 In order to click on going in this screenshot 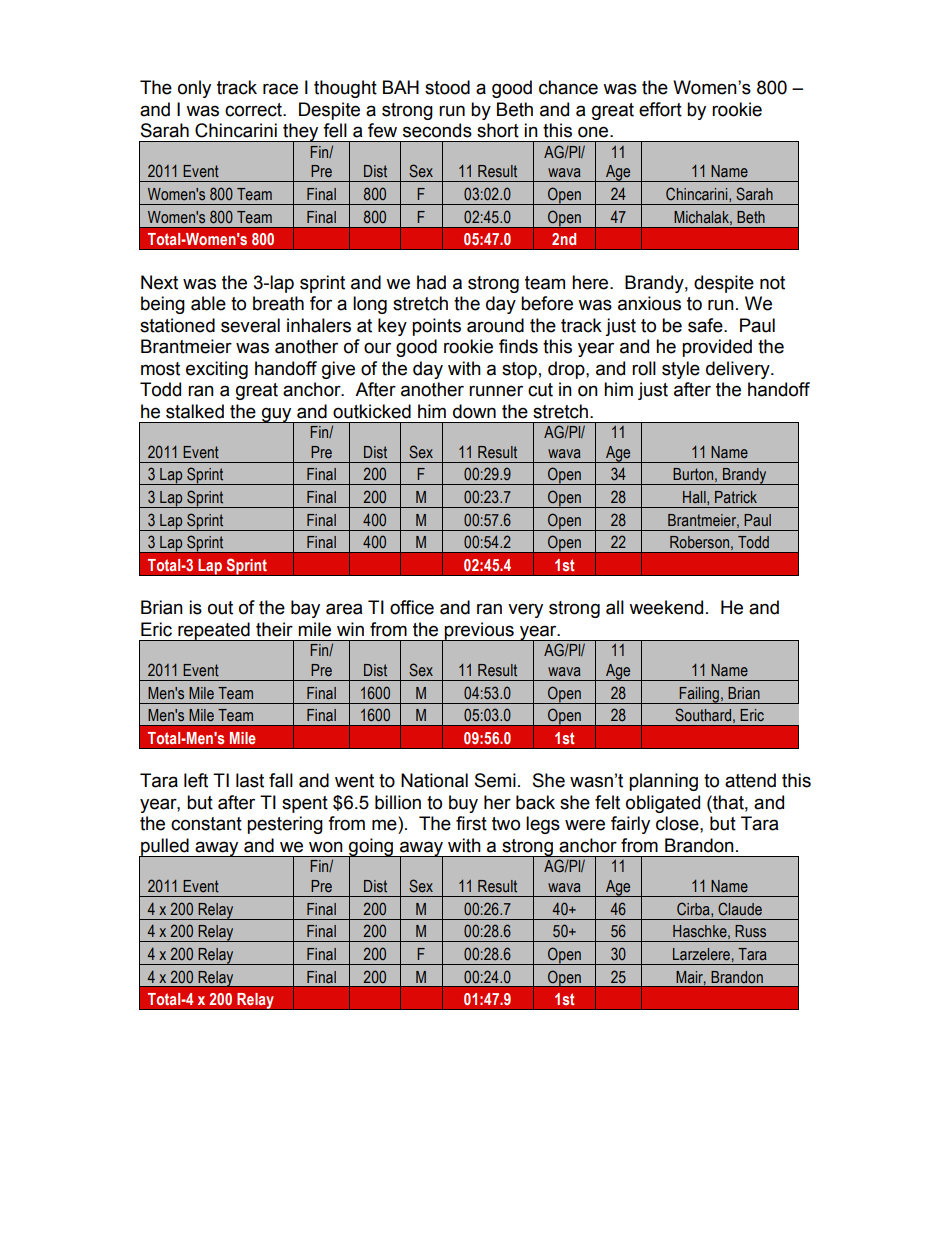, I will do `click(371, 848)`.
